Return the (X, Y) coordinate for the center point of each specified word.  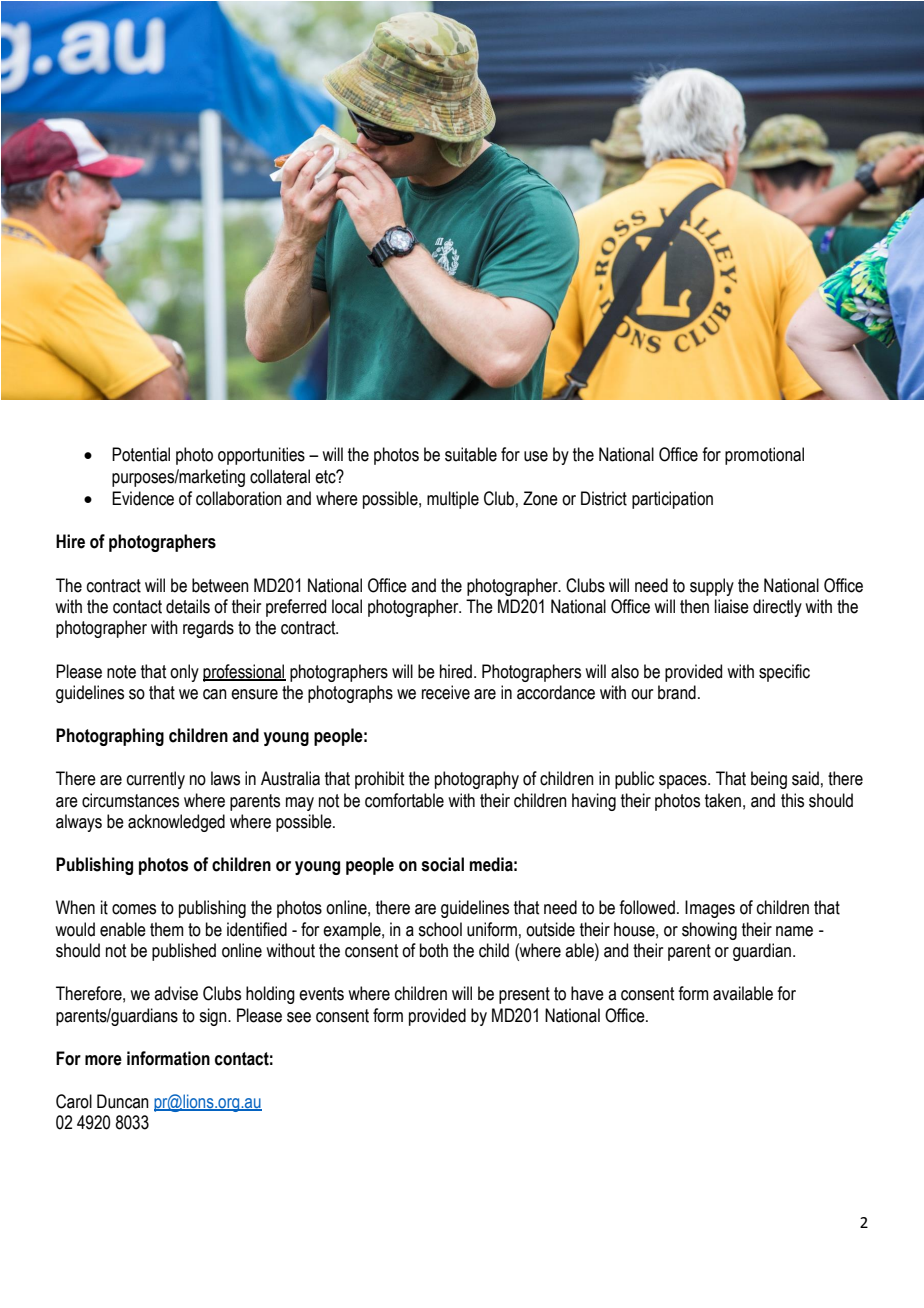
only (184, 673)
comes (134, 909)
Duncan (123, 1101)
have (587, 993)
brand (677, 692)
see (299, 1017)
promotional (764, 456)
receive (446, 692)
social (442, 864)
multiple (453, 500)
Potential (141, 454)
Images (710, 909)
